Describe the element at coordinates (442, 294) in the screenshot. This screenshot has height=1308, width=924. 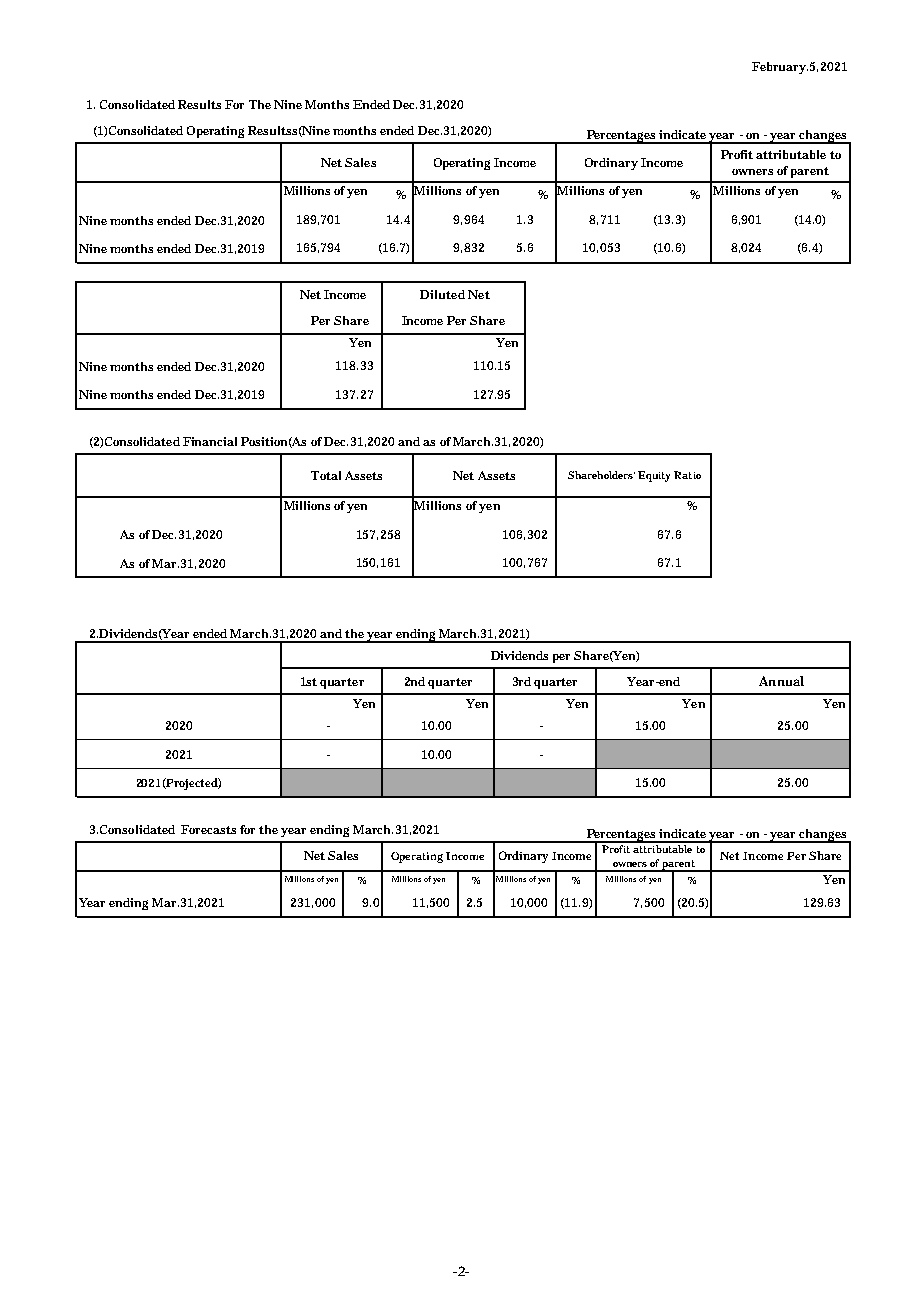
I see `Diluted` at that location.
